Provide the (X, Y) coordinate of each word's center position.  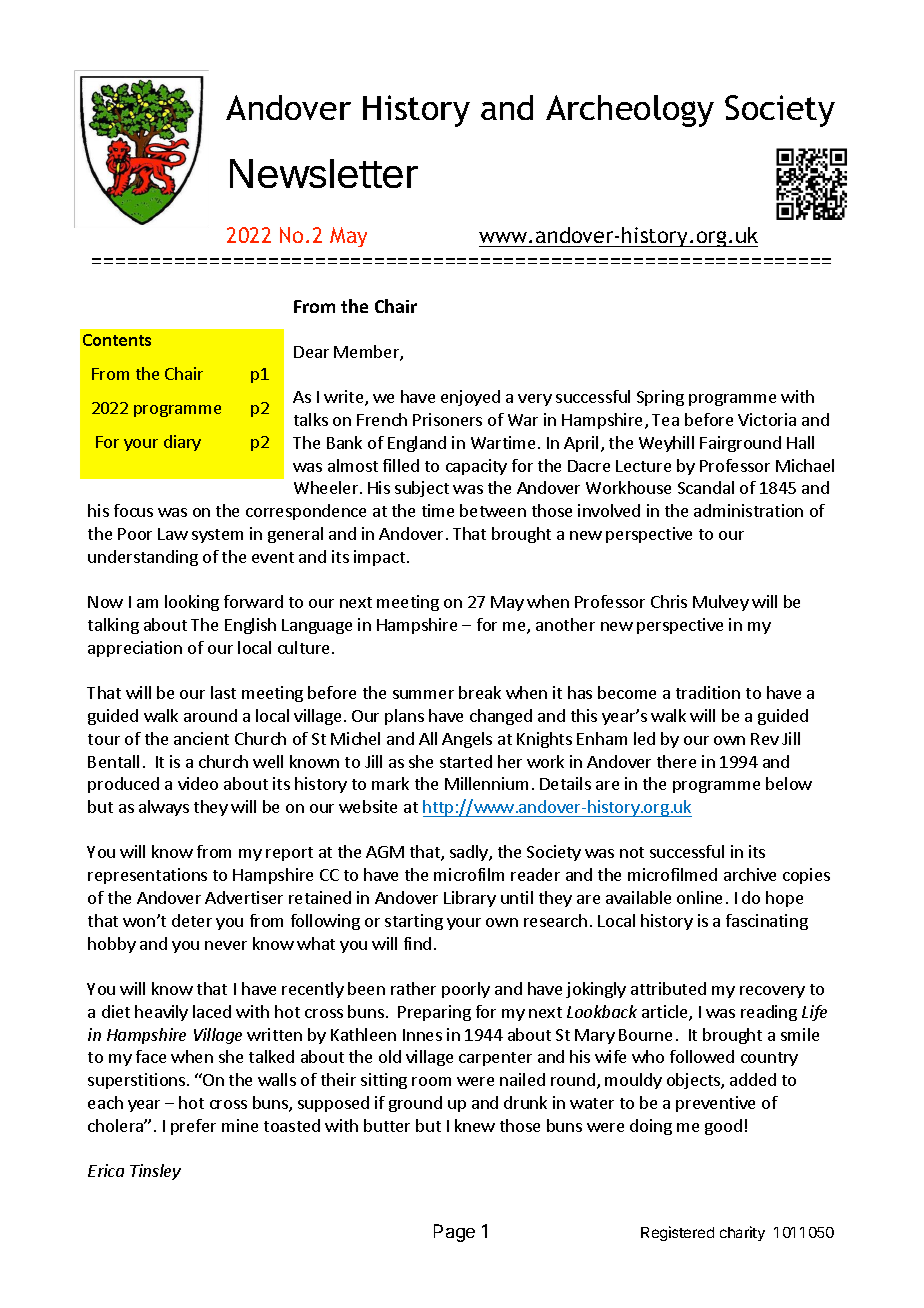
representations (147, 876)
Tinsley (155, 1172)
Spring (660, 398)
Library (470, 899)
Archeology (630, 111)
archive (750, 874)
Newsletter (324, 173)
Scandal (706, 487)
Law (173, 534)
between (493, 510)
